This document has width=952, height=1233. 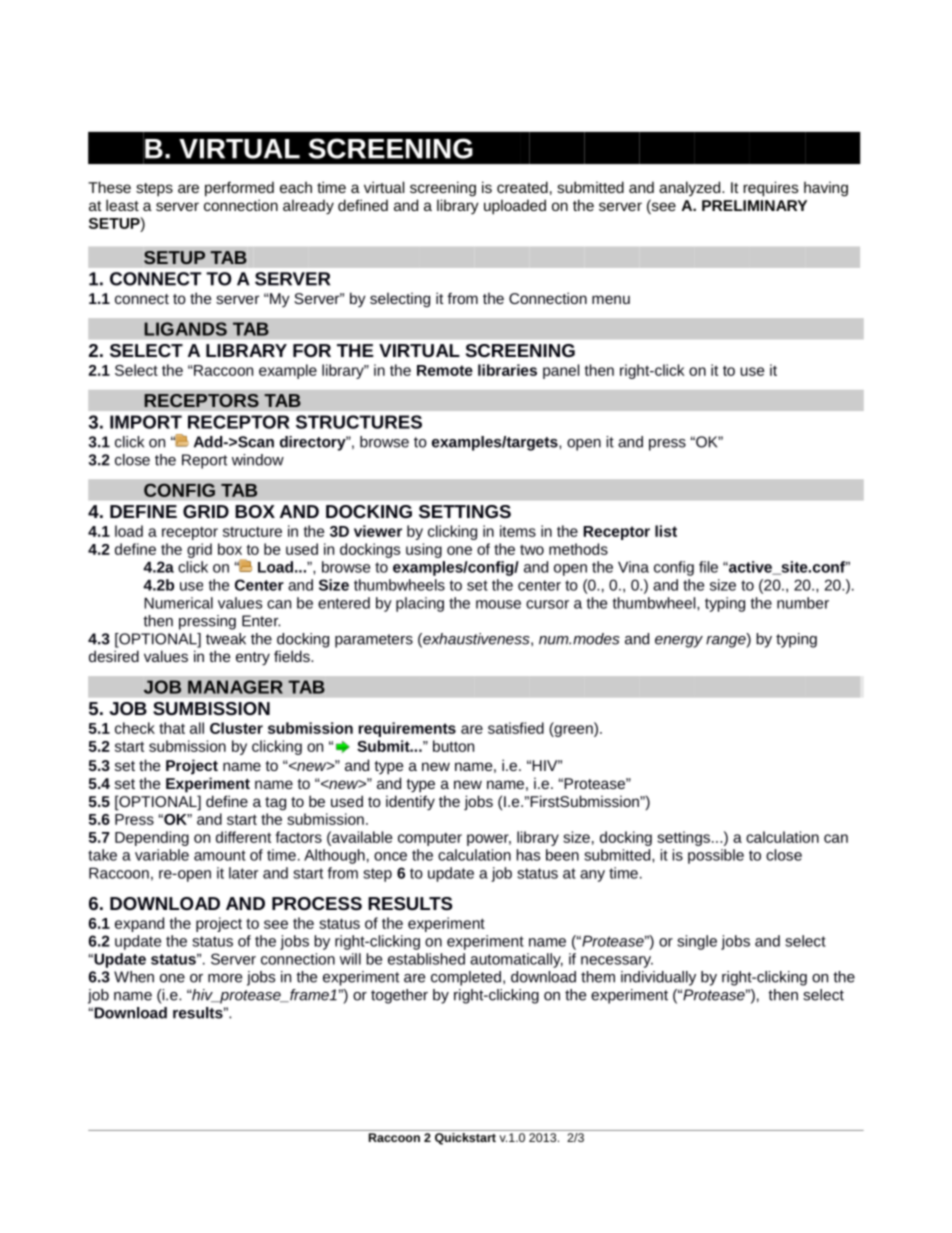 I want to click on IMPORT, so click(x=146, y=422).
